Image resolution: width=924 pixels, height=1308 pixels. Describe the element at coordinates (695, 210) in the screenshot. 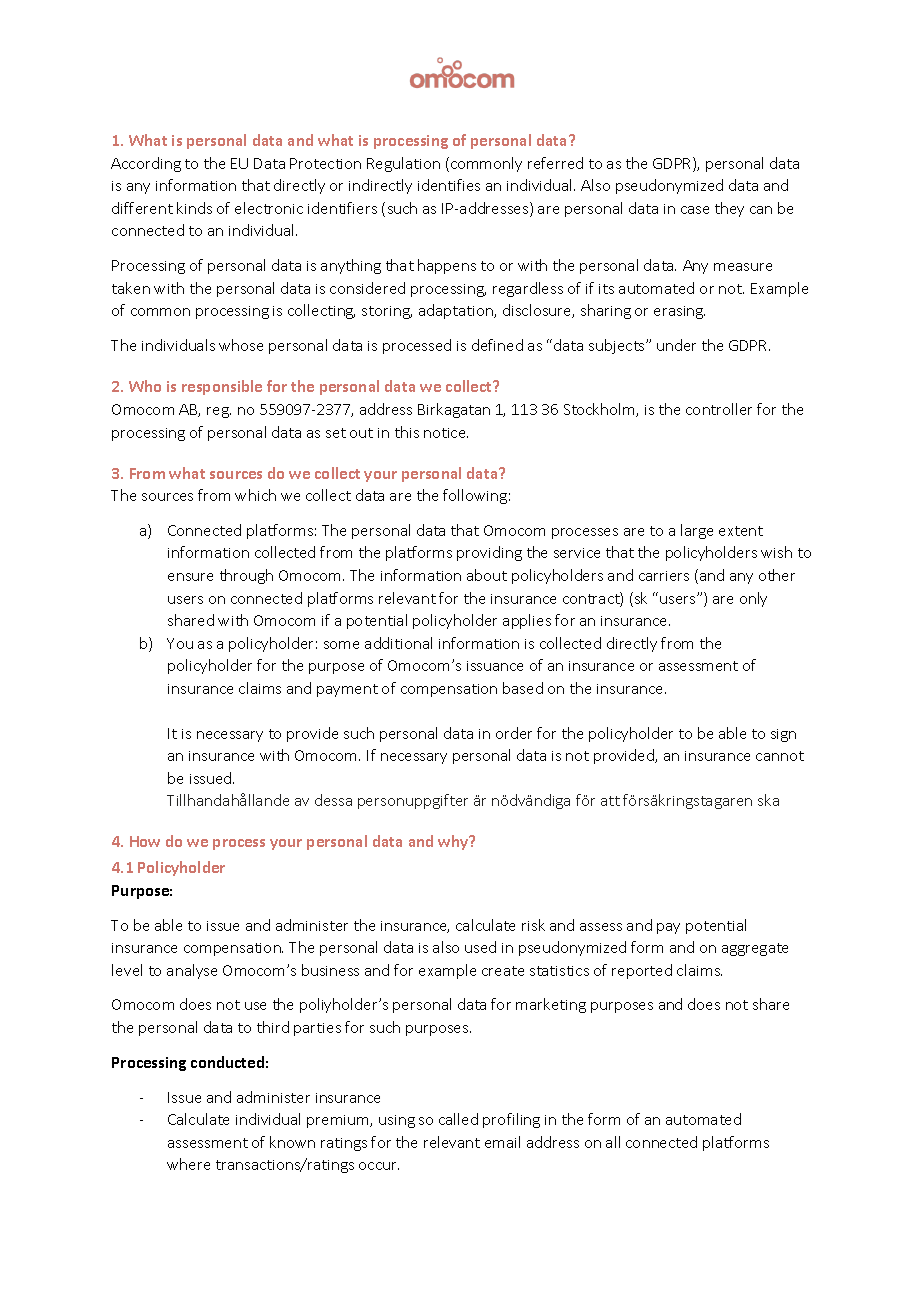

I see `case` at that location.
